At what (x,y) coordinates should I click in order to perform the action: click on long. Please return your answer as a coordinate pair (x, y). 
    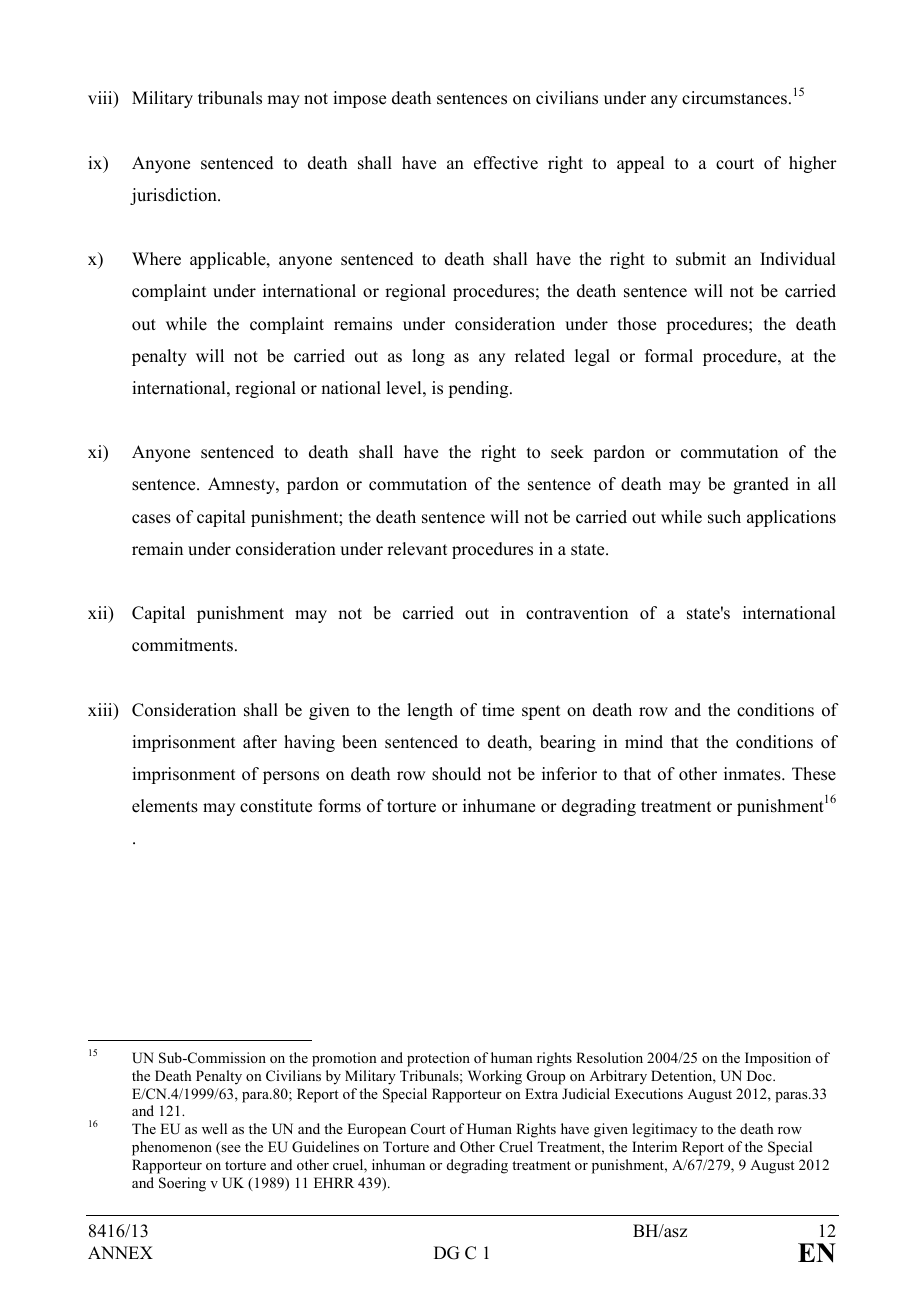
    Looking at the image, I should click on (428, 357).
